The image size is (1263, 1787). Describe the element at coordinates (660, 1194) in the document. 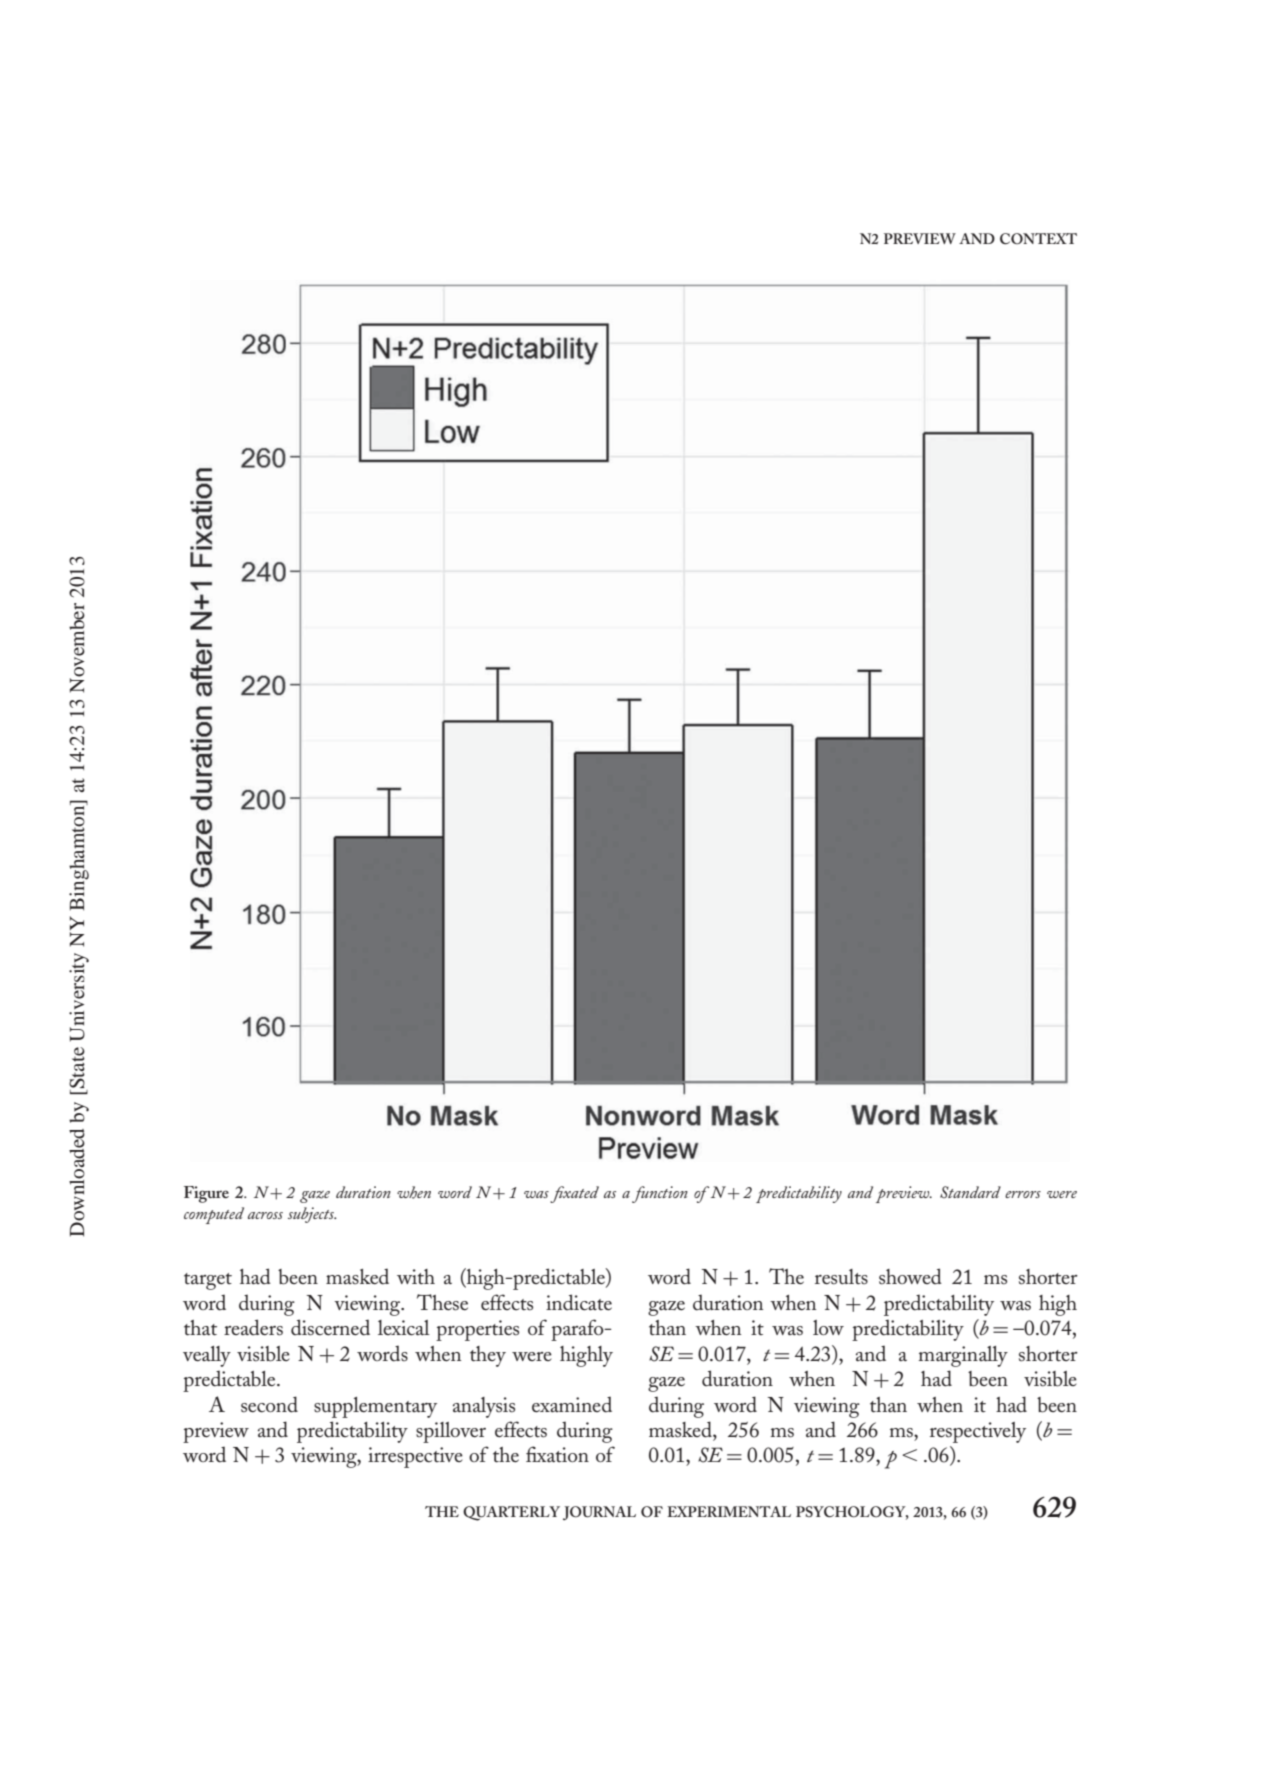

I see `function` at that location.
